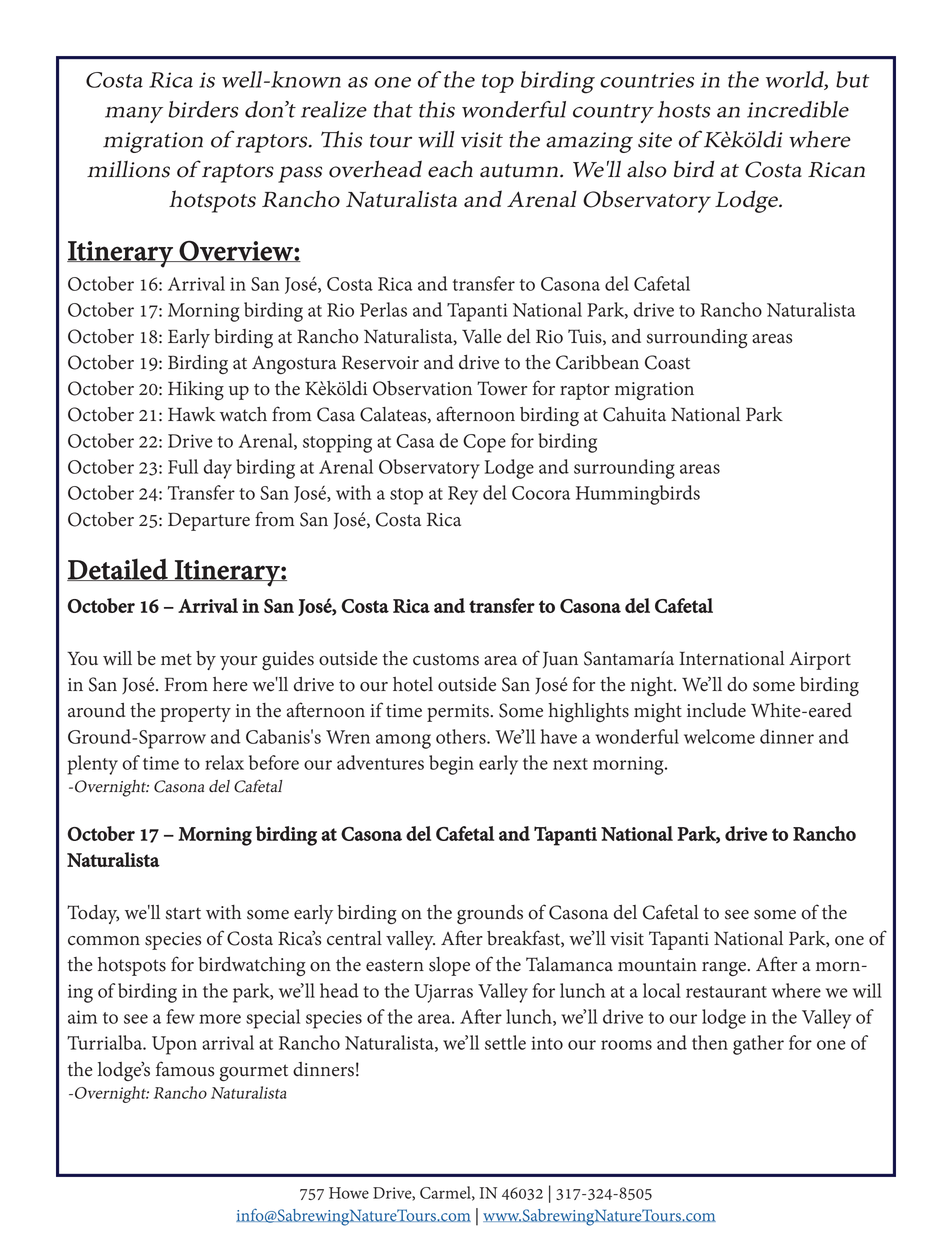 The image size is (952, 1233). Describe the element at coordinates (422, 388) in the page. I see `Observation` at that location.
